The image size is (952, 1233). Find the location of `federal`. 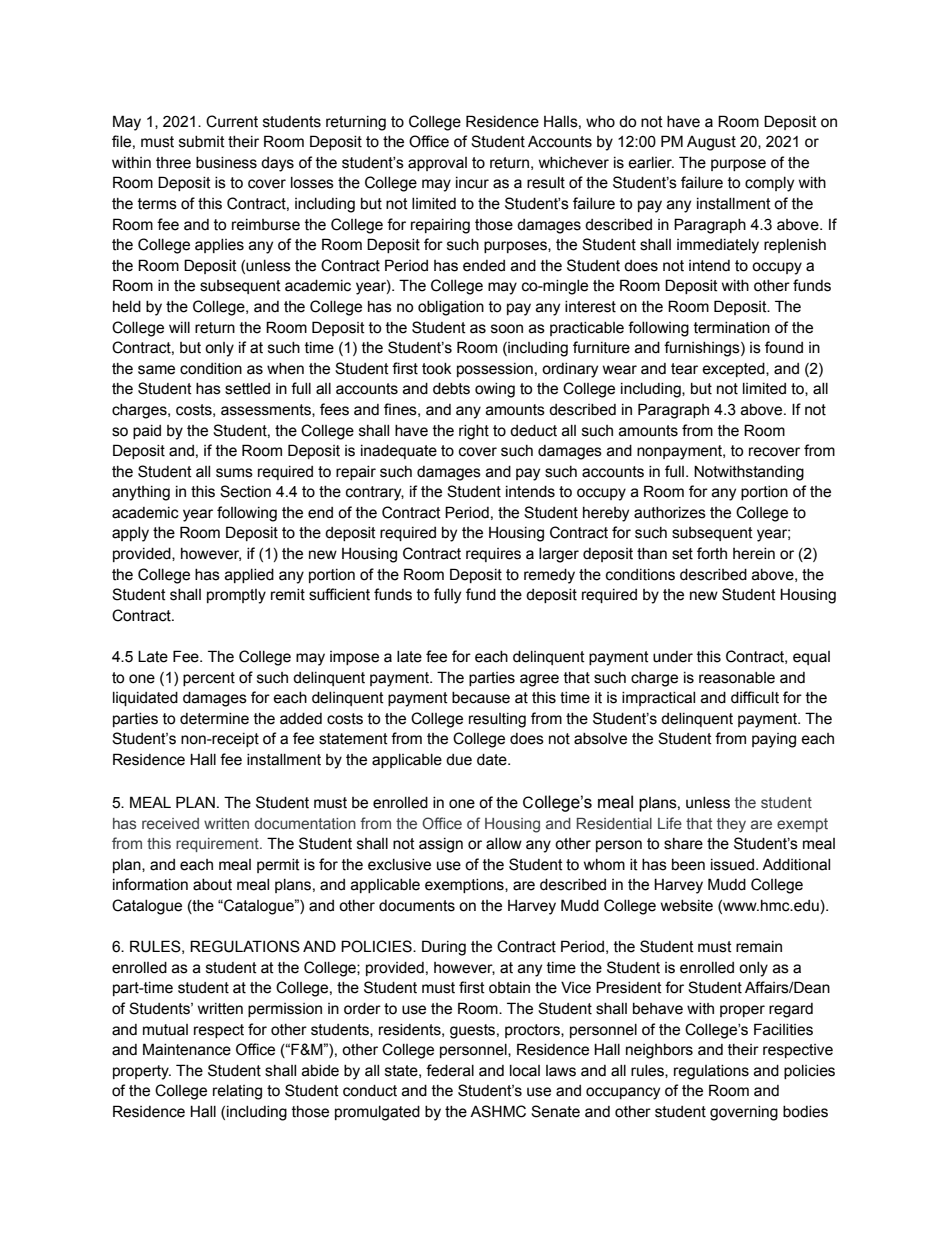

federal is located at coordinates (450, 1070).
